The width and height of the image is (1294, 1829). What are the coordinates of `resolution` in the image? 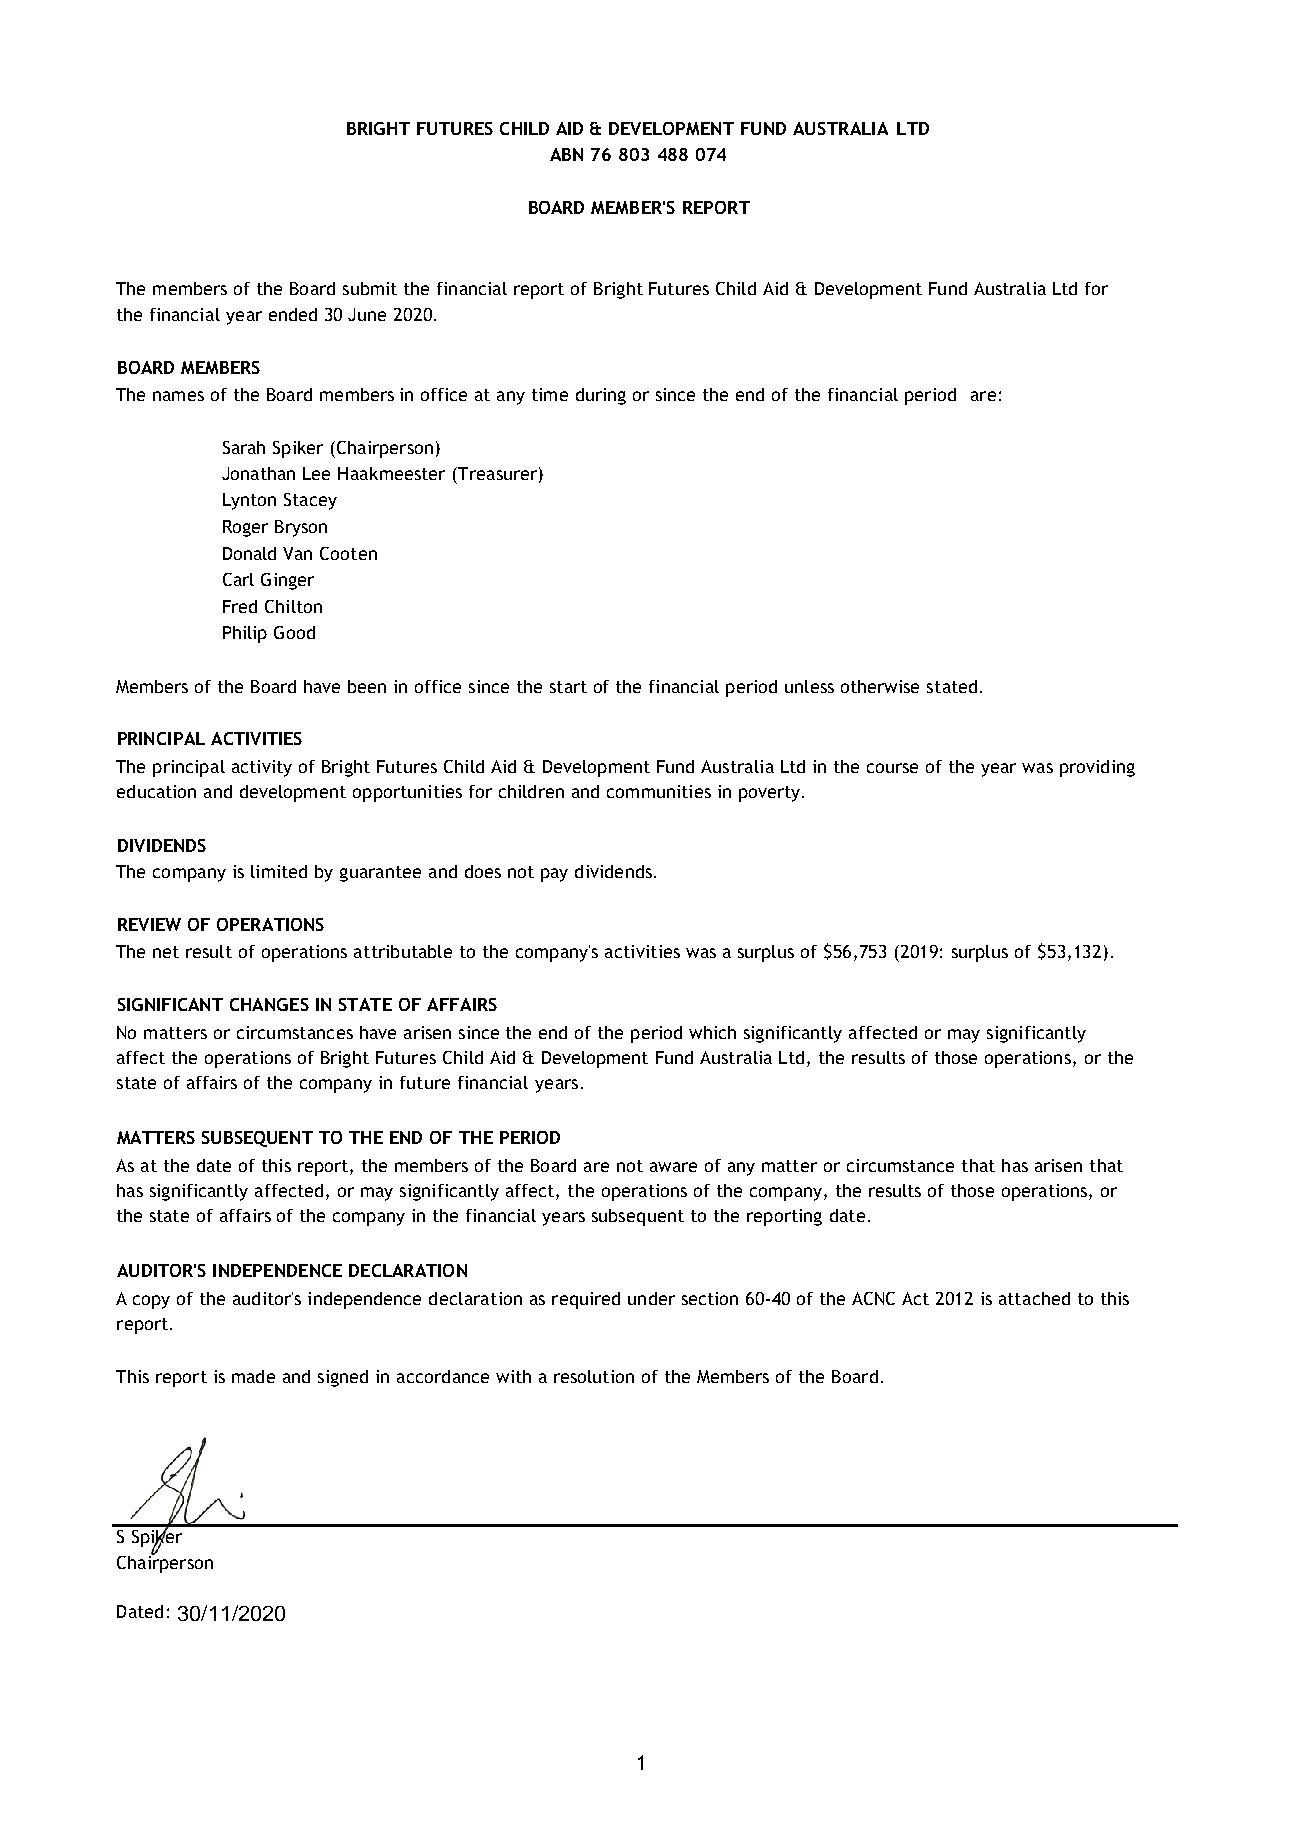 It's located at (594, 1376).
